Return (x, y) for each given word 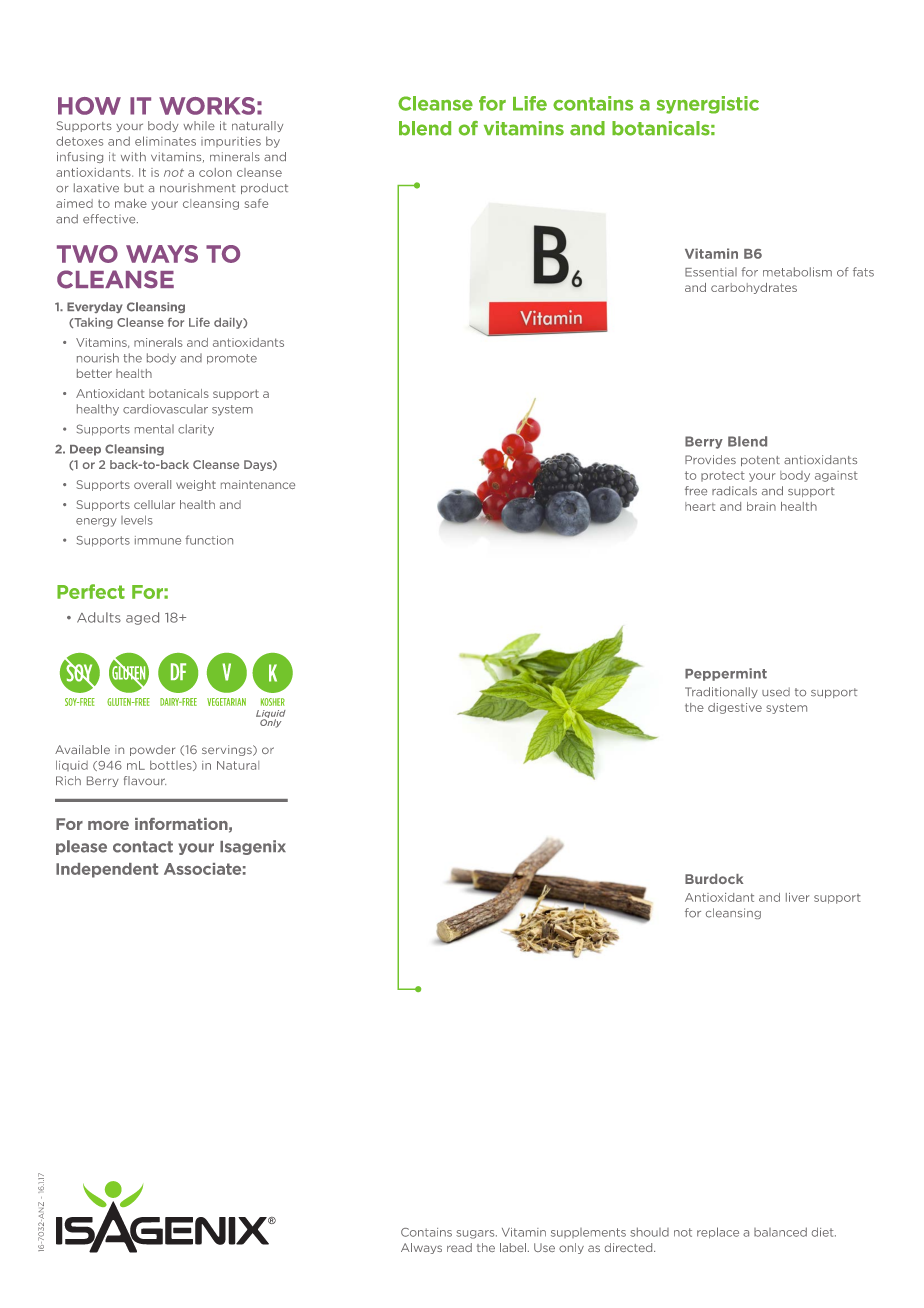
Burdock (714, 879)
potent (760, 461)
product (264, 188)
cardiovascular (165, 409)
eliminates (165, 141)
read (459, 1247)
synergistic (708, 105)
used (776, 692)
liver (798, 897)
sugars (476, 1234)
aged (142, 618)
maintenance (258, 484)
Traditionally (721, 692)
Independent (107, 870)
